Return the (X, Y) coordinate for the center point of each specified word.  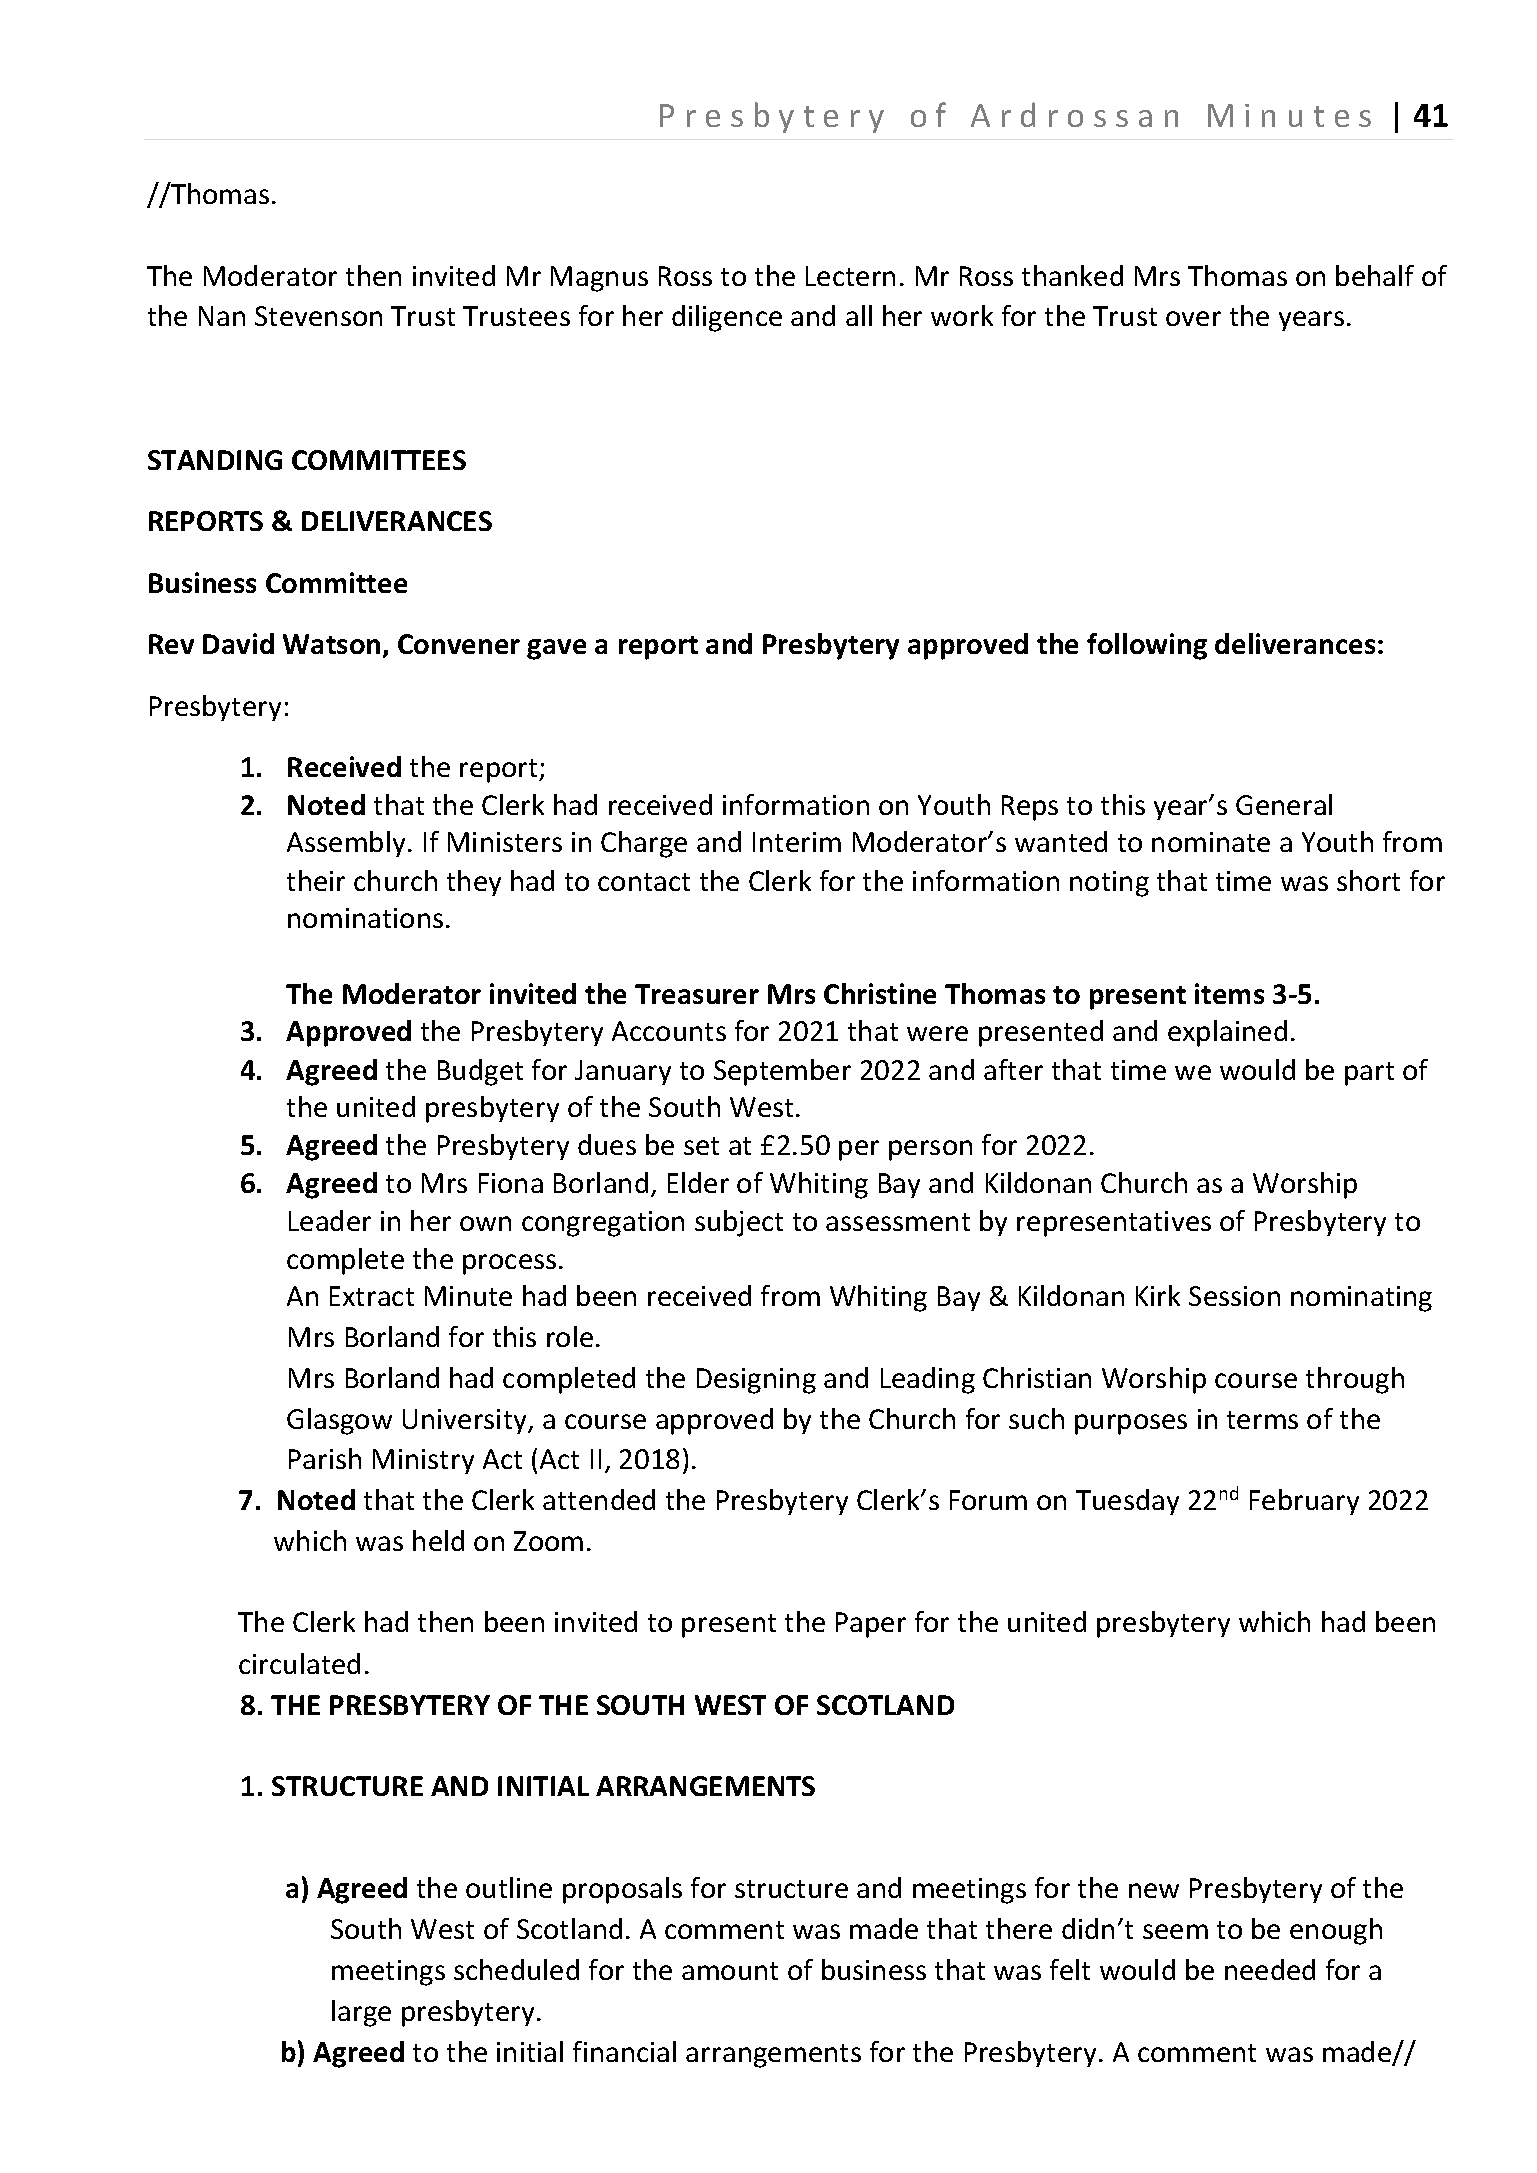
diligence (727, 318)
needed (1270, 1969)
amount (730, 1971)
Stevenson (318, 316)
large (361, 2013)
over (1193, 318)
